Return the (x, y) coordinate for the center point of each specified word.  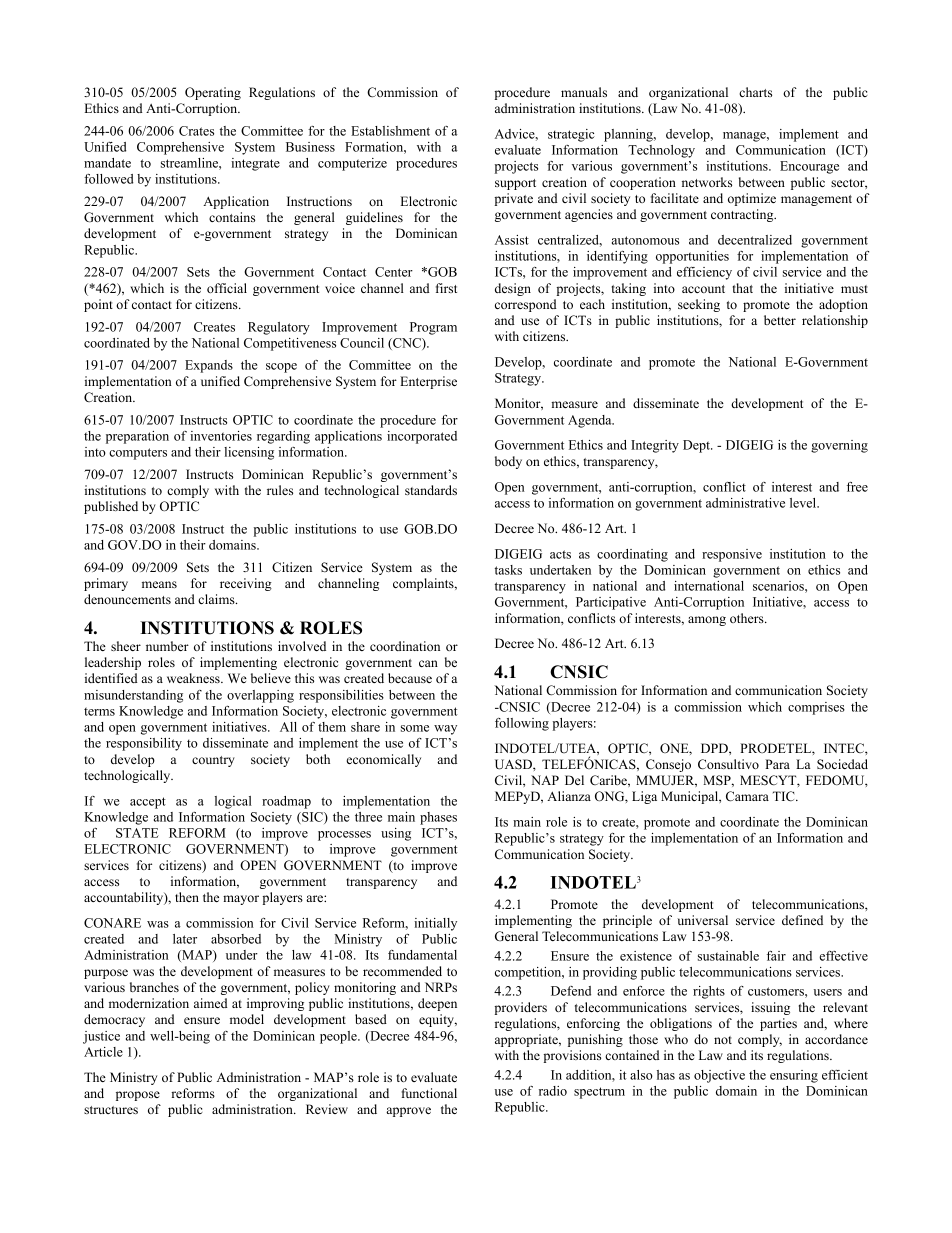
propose (138, 1096)
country (213, 761)
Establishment (390, 131)
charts (755, 92)
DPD (715, 748)
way (445, 730)
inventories (221, 436)
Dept (697, 446)
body (508, 462)
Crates (196, 131)
